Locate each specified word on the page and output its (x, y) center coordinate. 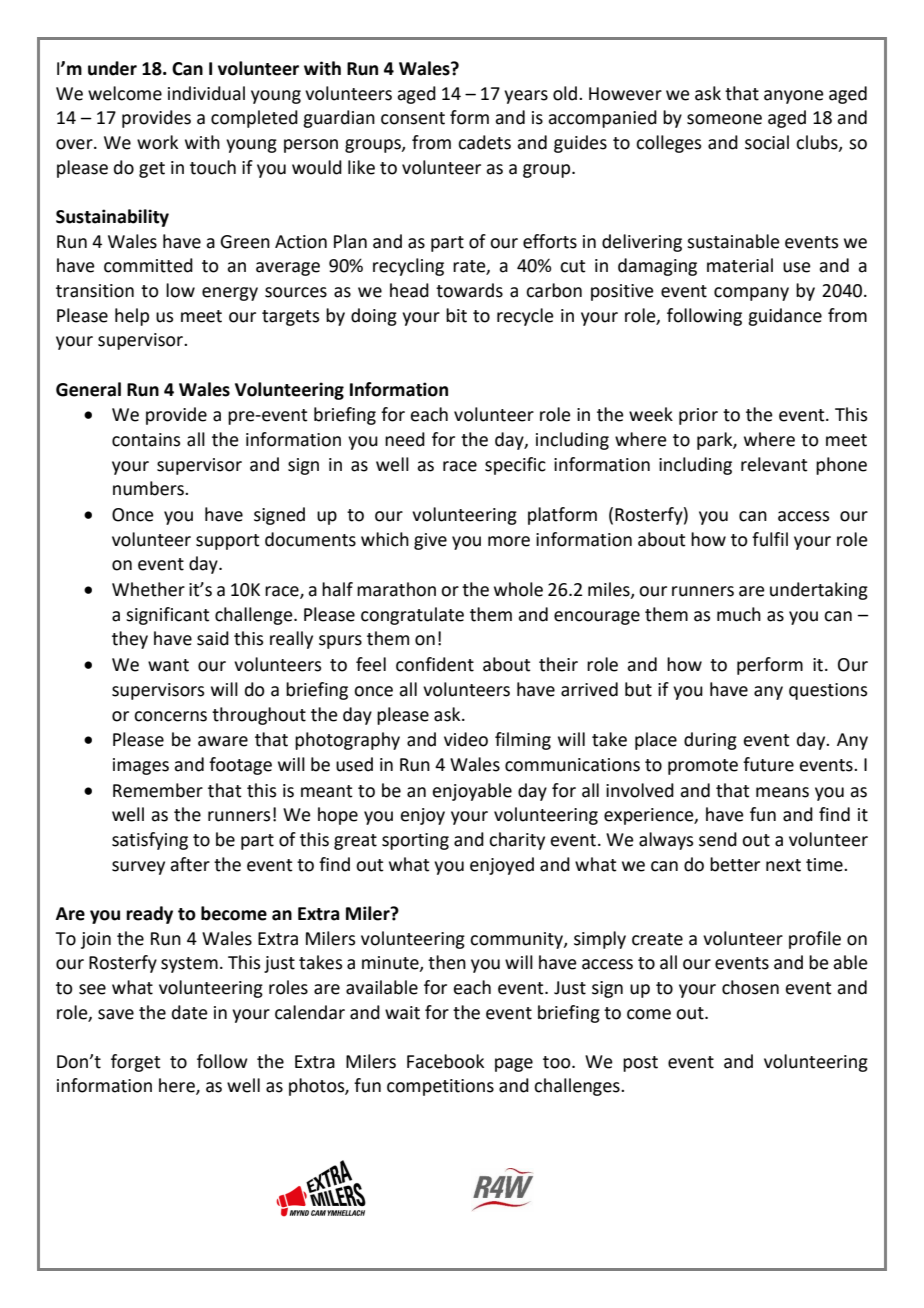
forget (136, 1063)
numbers (149, 488)
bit (456, 315)
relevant (774, 464)
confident (435, 664)
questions (828, 691)
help (132, 317)
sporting (415, 841)
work (157, 142)
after (190, 864)
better (735, 864)
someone (724, 119)
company (751, 294)
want (168, 665)
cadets (484, 142)
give (430, 541)
